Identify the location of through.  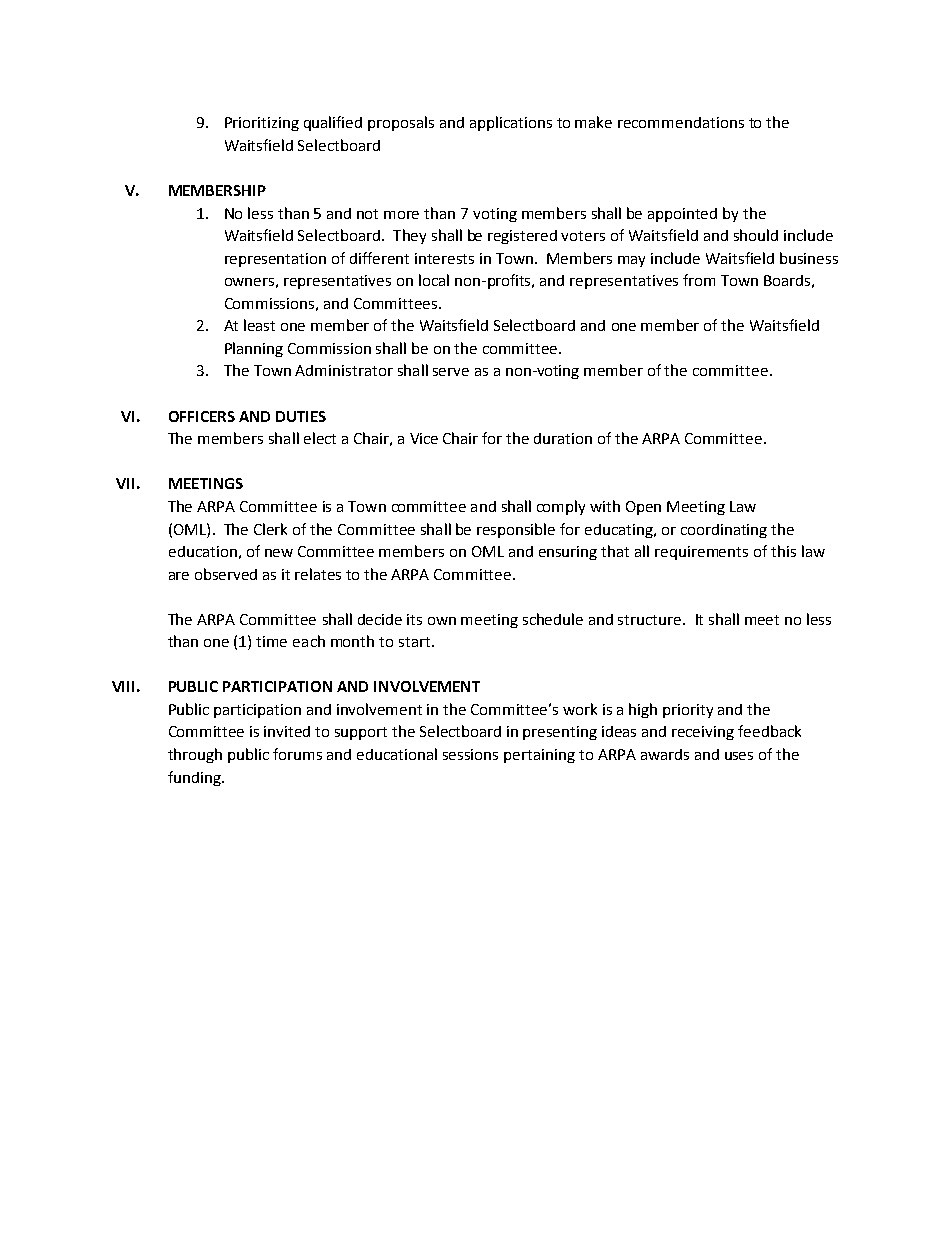
(195, 755).
